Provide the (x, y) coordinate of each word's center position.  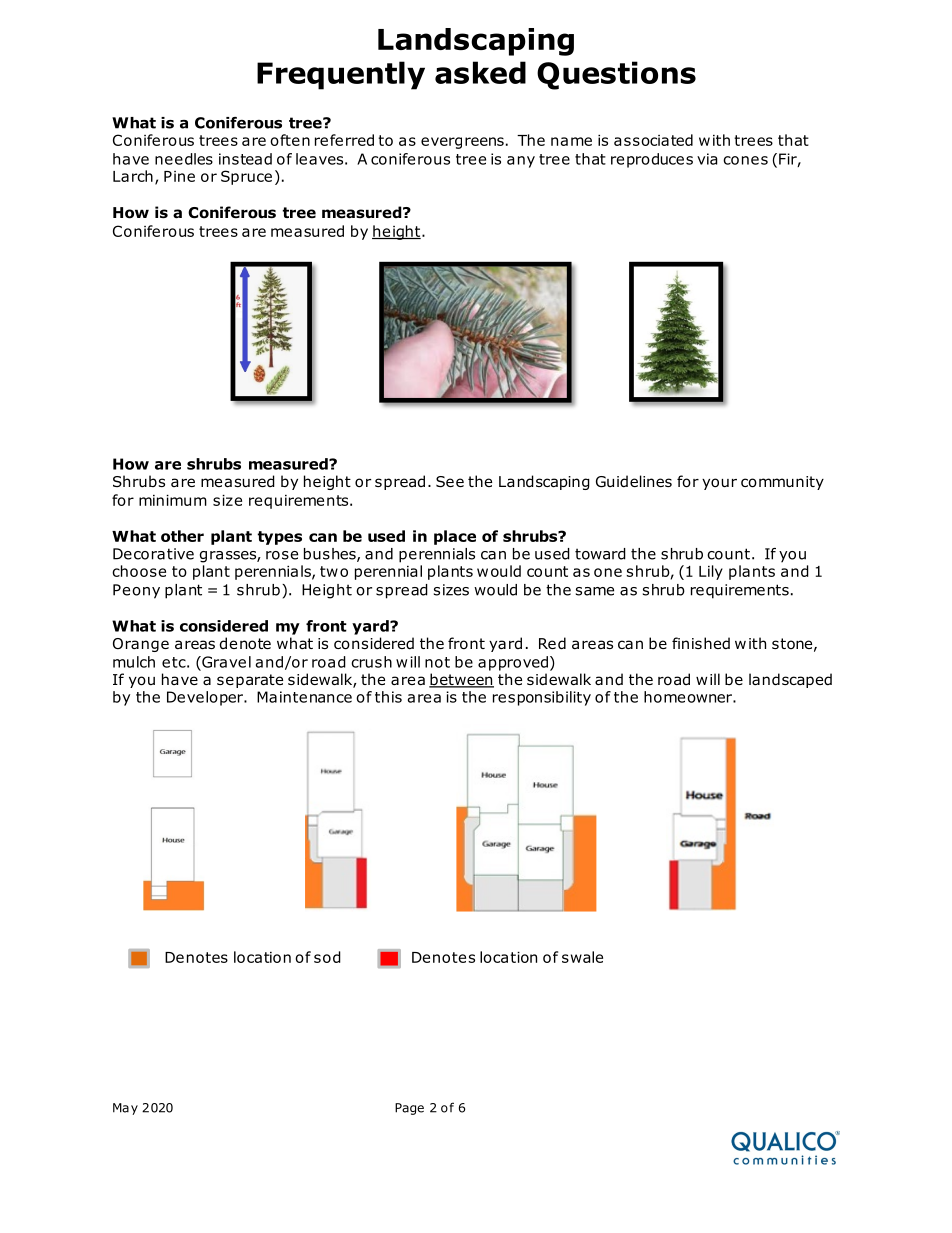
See (450, 481)
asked (480, 72)
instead (245, 159)
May (125, 1109)
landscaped (790, 680)
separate (250, 681)
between (461, 680)
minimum (173, 500)
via (707, 159)
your (719, 484)
